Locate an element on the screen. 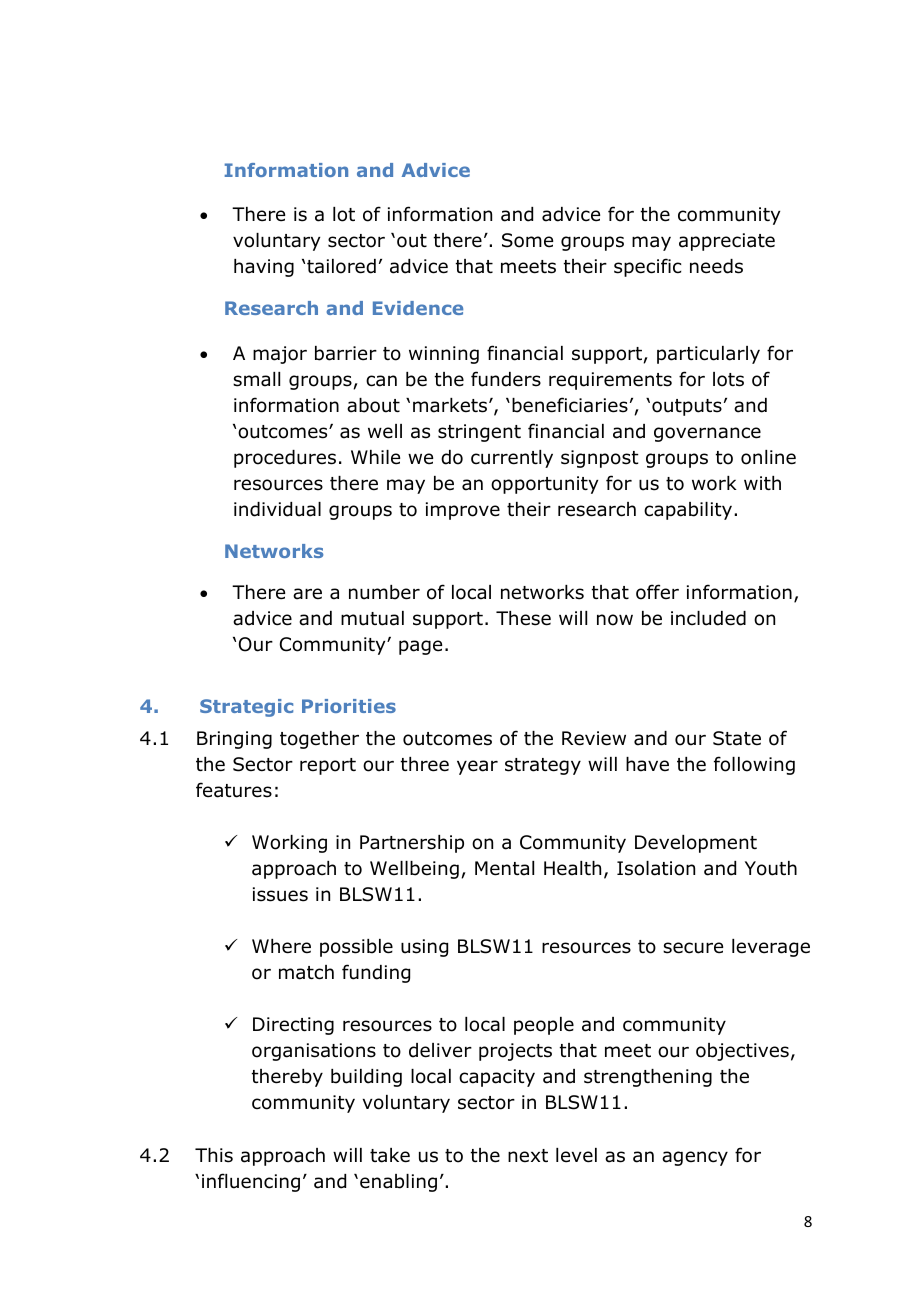 The height and width of the screenshot is (1308, 924). Some is located at coordinates (527, 240).
